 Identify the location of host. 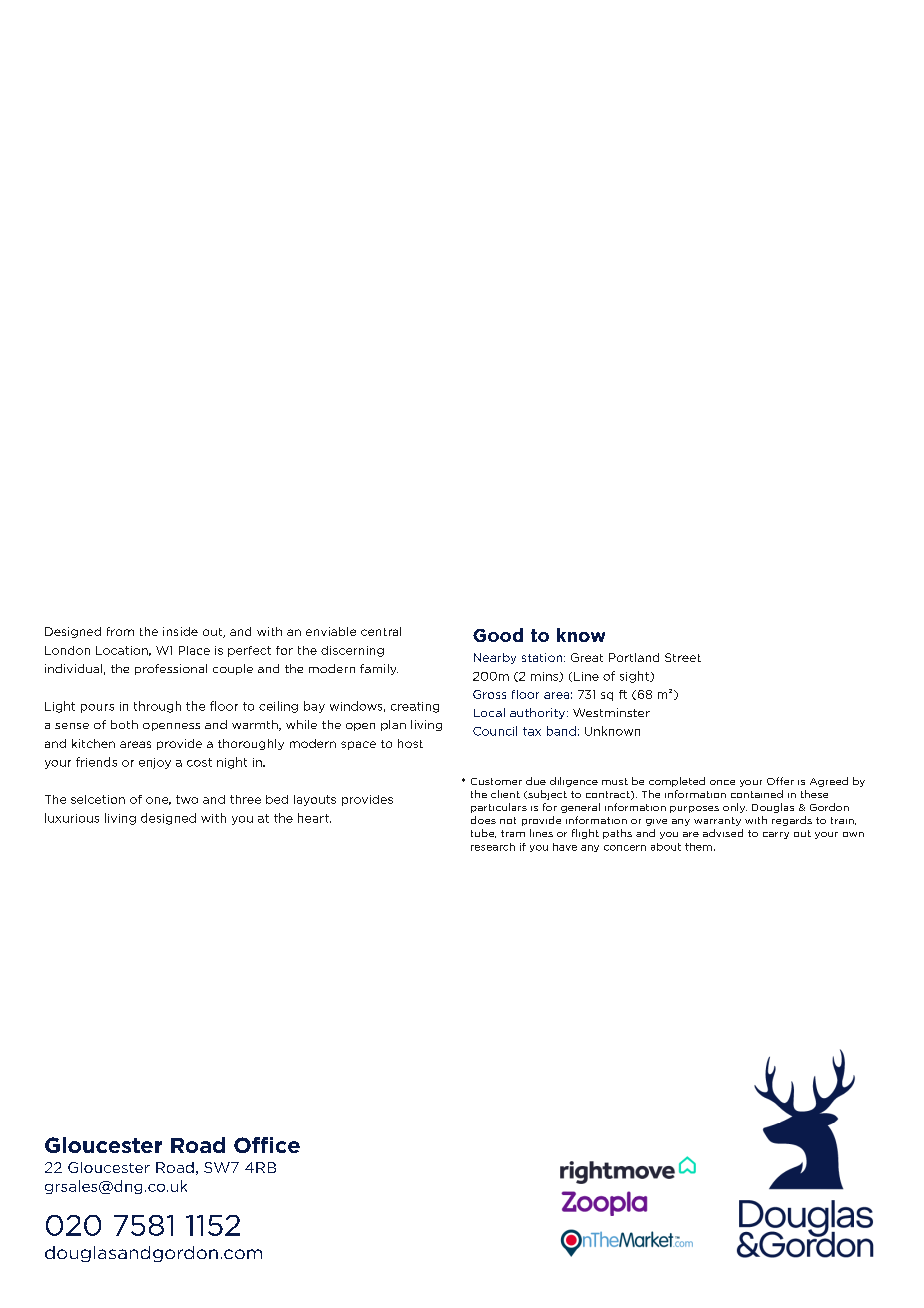
(410, 743).
